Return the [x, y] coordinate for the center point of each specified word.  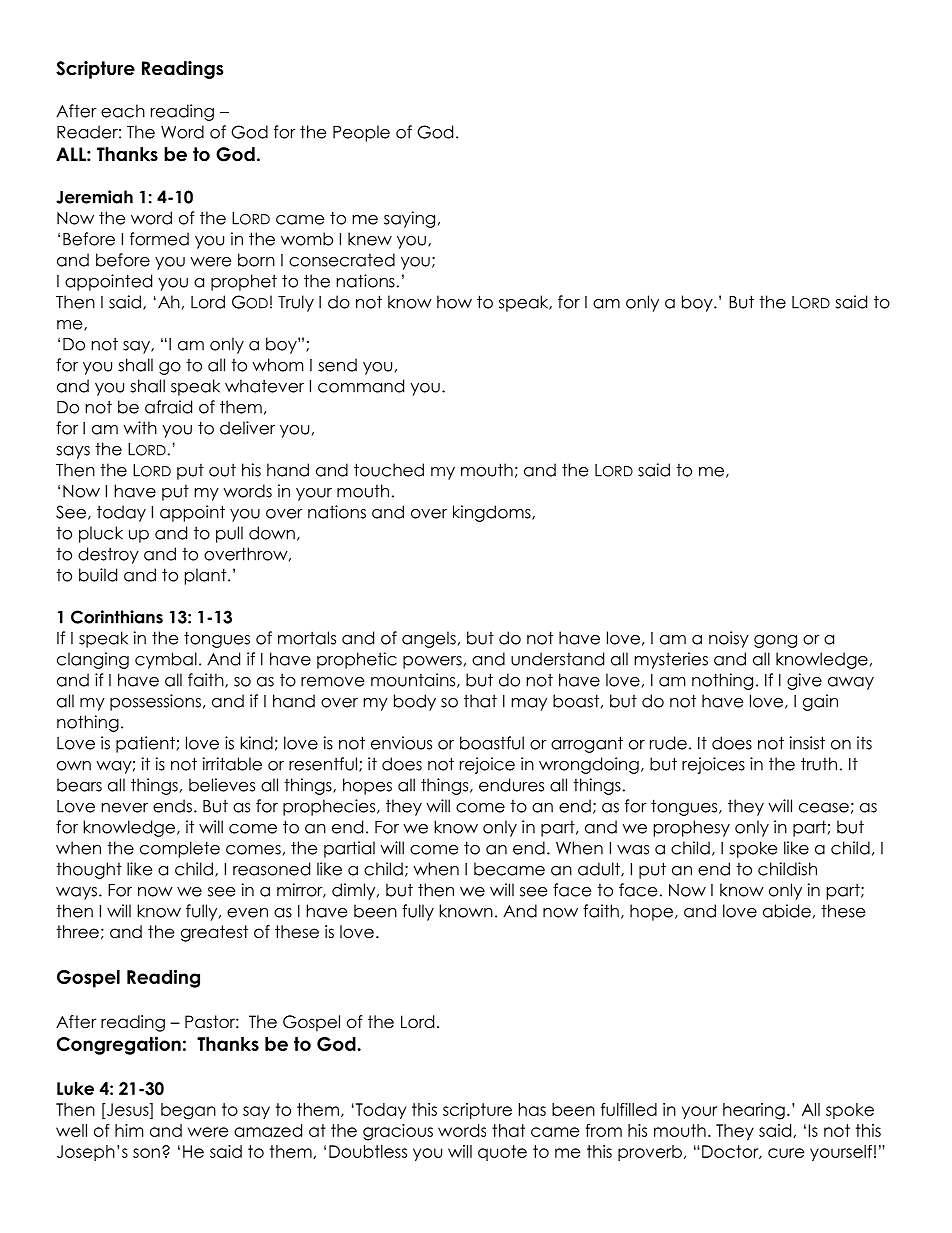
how [454, 302]
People [361, 133]
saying [409, 219]
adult [600, 869]
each [123, 111]
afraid [168, 407]
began [188, 1111]
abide [787, 911]
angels [429, 639]
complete [180, 849]
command [361, 386]
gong [775, 641]
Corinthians [117, 617]
